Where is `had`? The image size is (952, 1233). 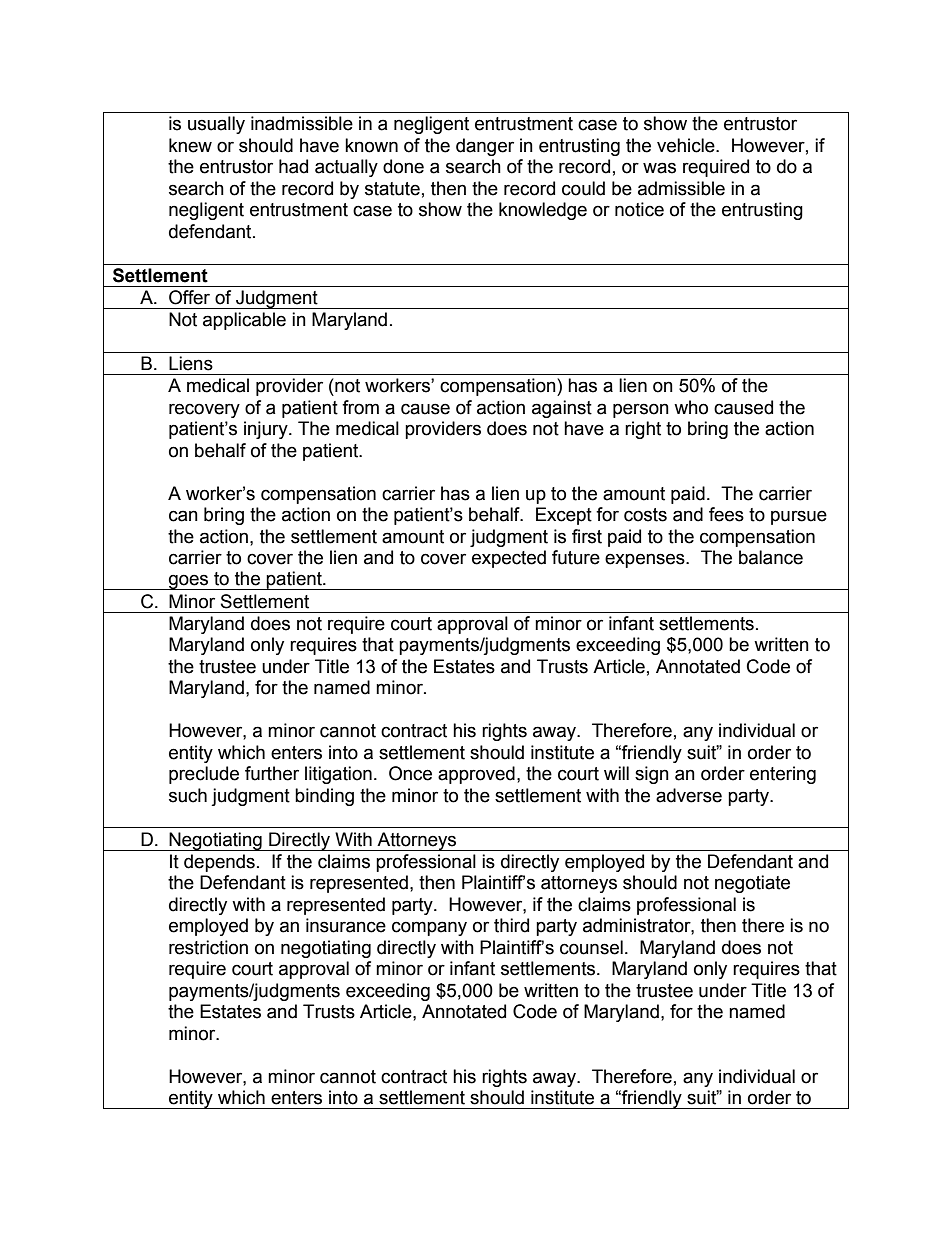
had is located at coordinates (293, 166).
